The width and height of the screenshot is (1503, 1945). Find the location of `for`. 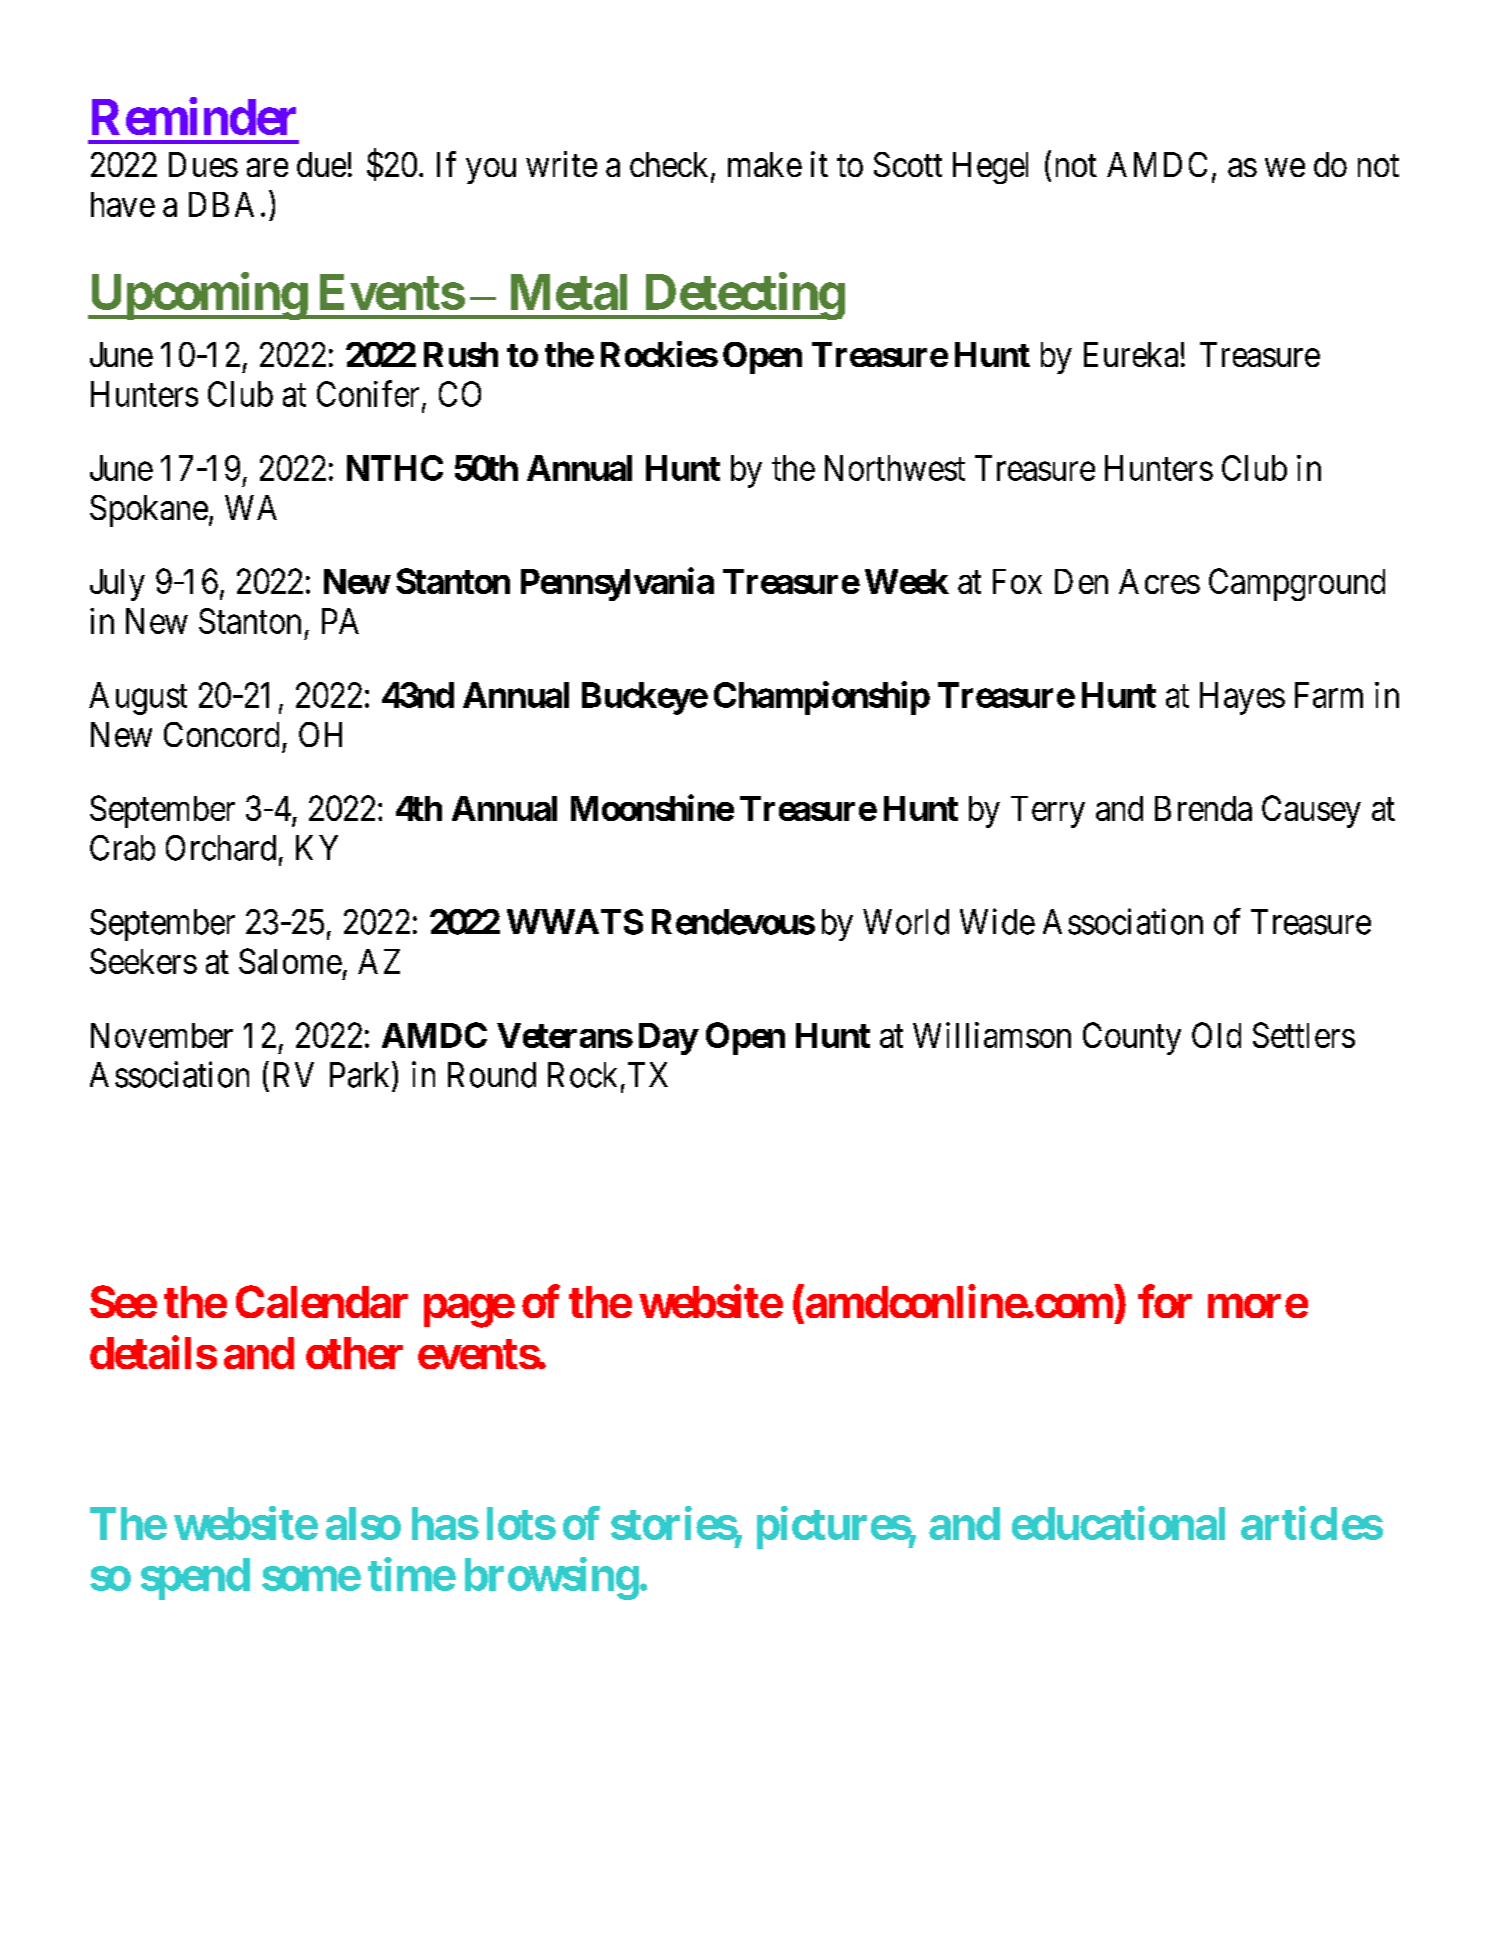

for is located at coordinates (1165, 1301).
